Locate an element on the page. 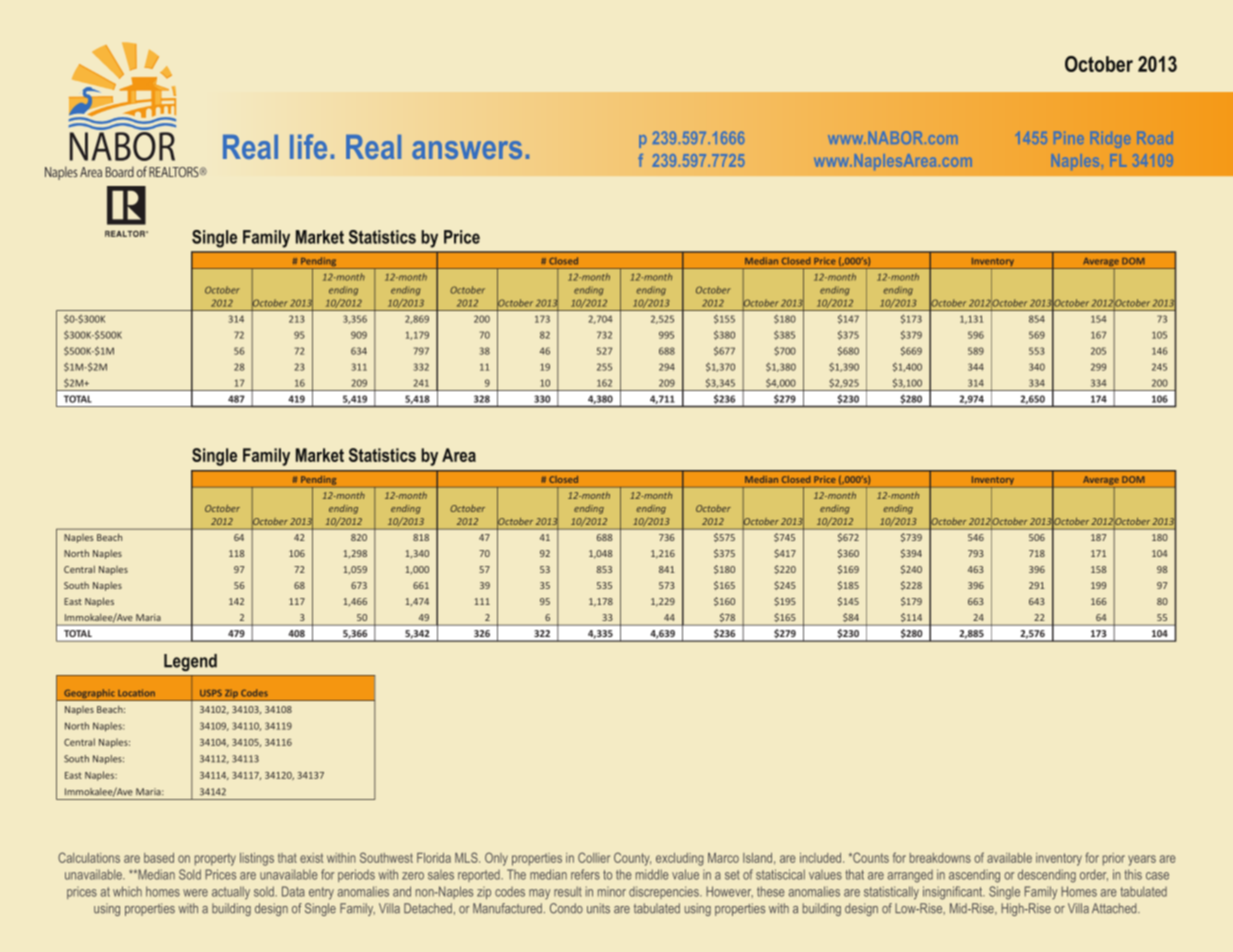  minor is located at coordinates (612, 892).
